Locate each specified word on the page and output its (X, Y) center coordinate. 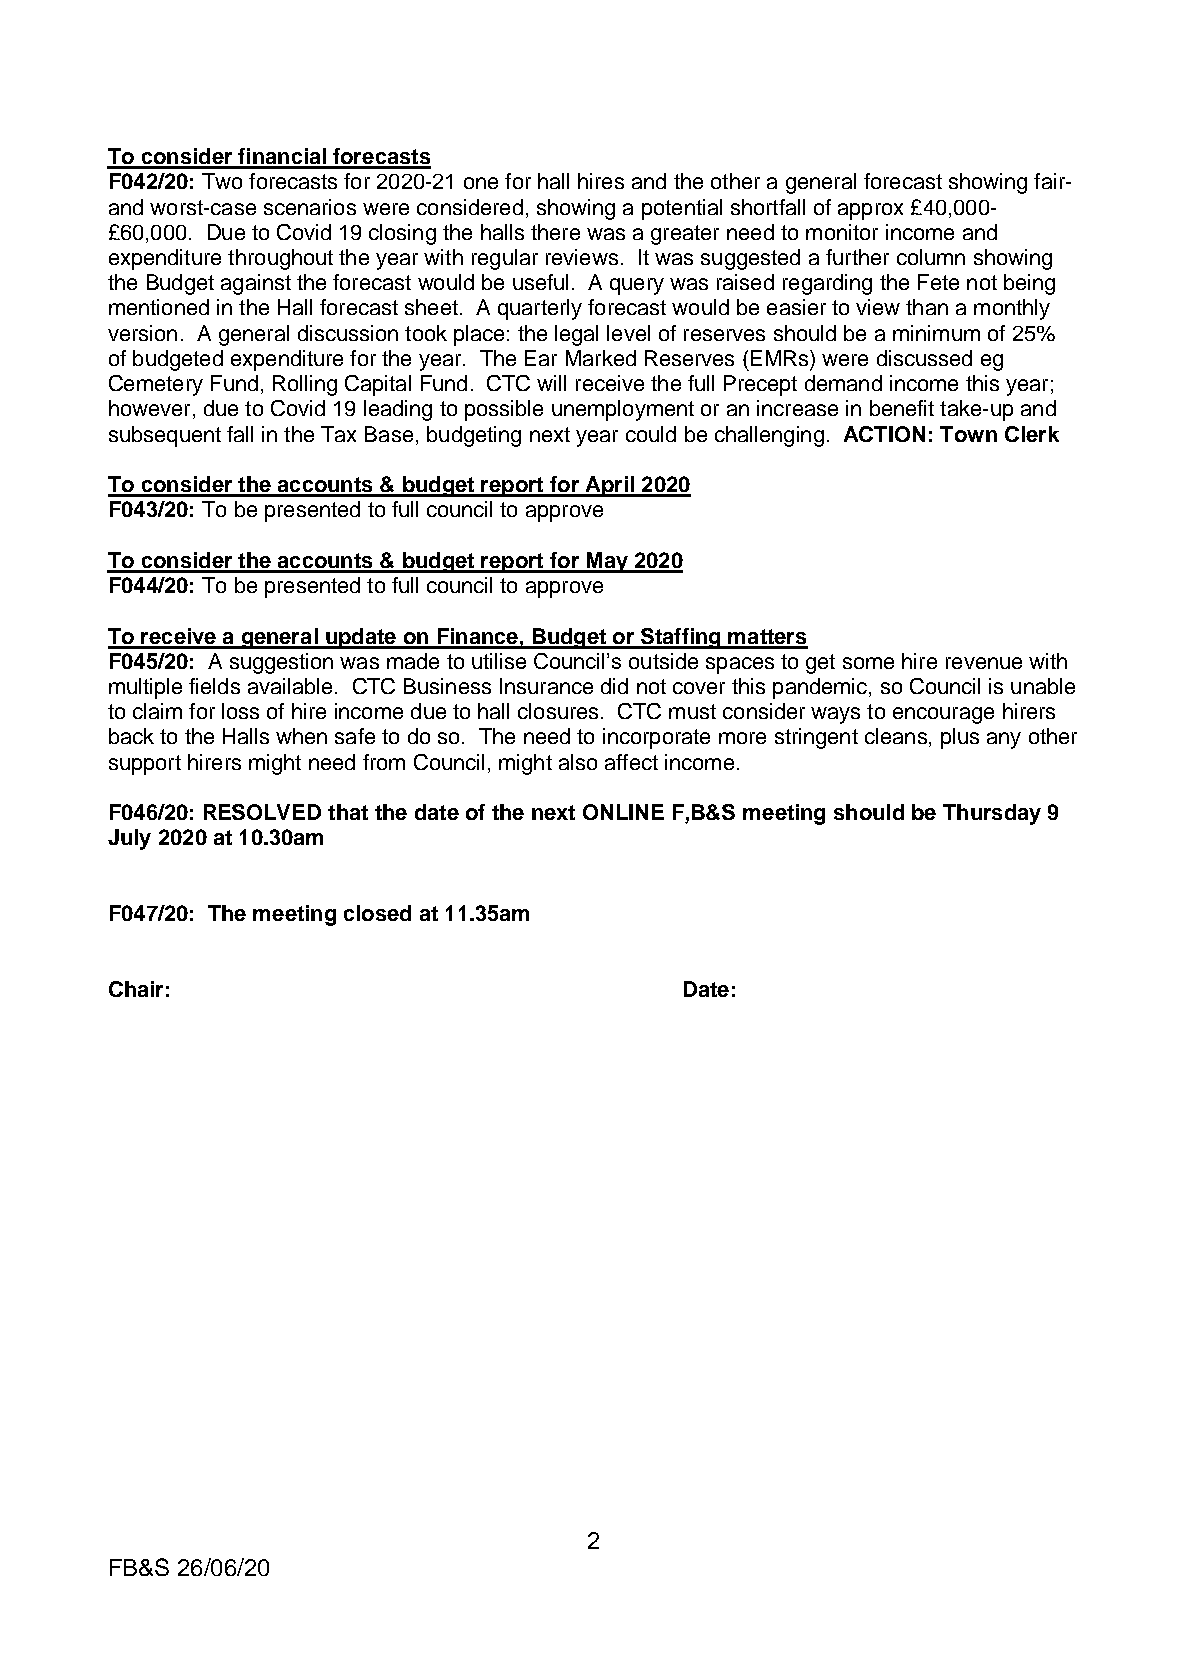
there (555, 232)
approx (870, 211)
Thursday (992, 814)
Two (222, 181)
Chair (136, 989)
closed (377, 913)
